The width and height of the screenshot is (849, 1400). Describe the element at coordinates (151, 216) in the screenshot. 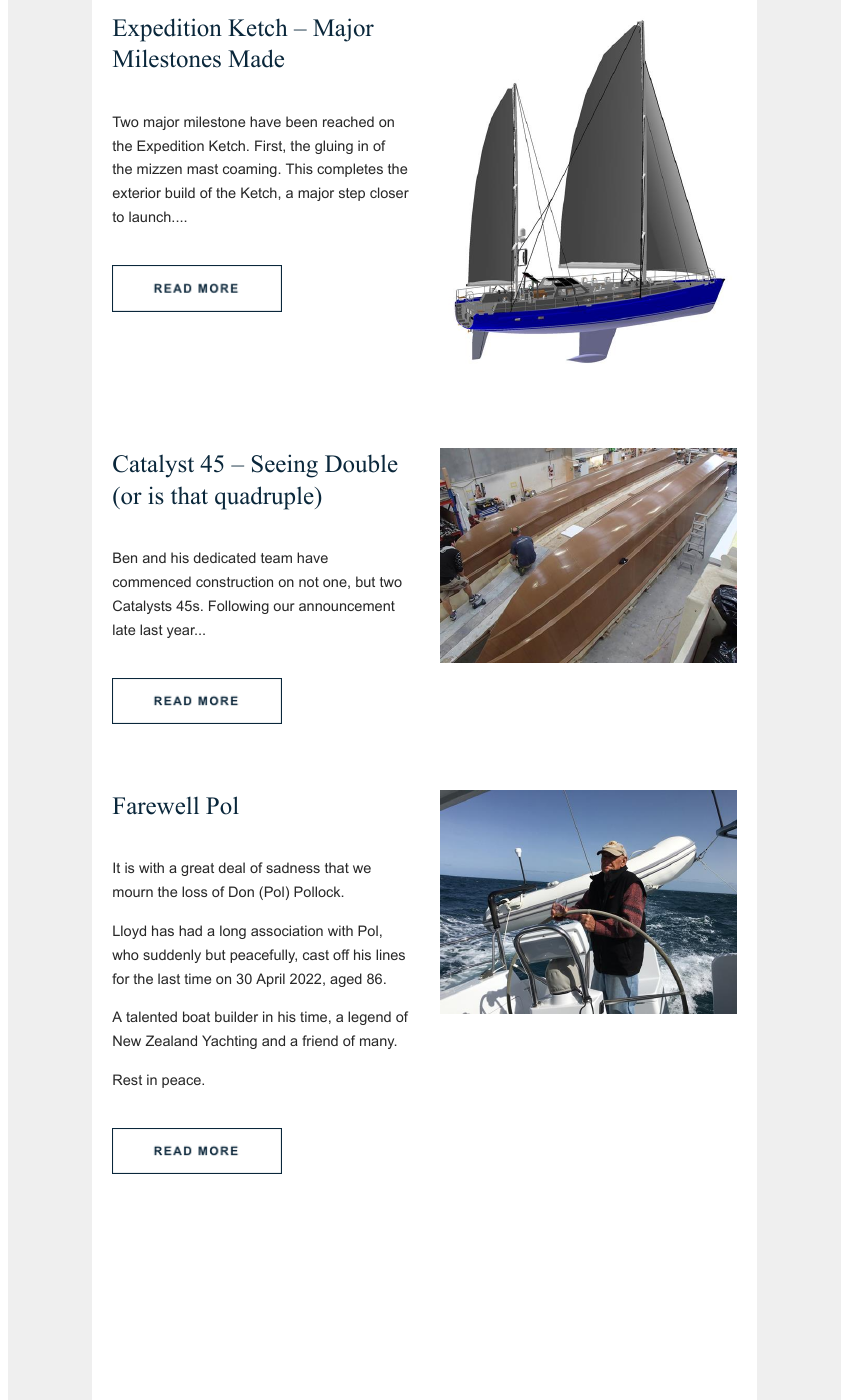

I see `launch` at that location.
